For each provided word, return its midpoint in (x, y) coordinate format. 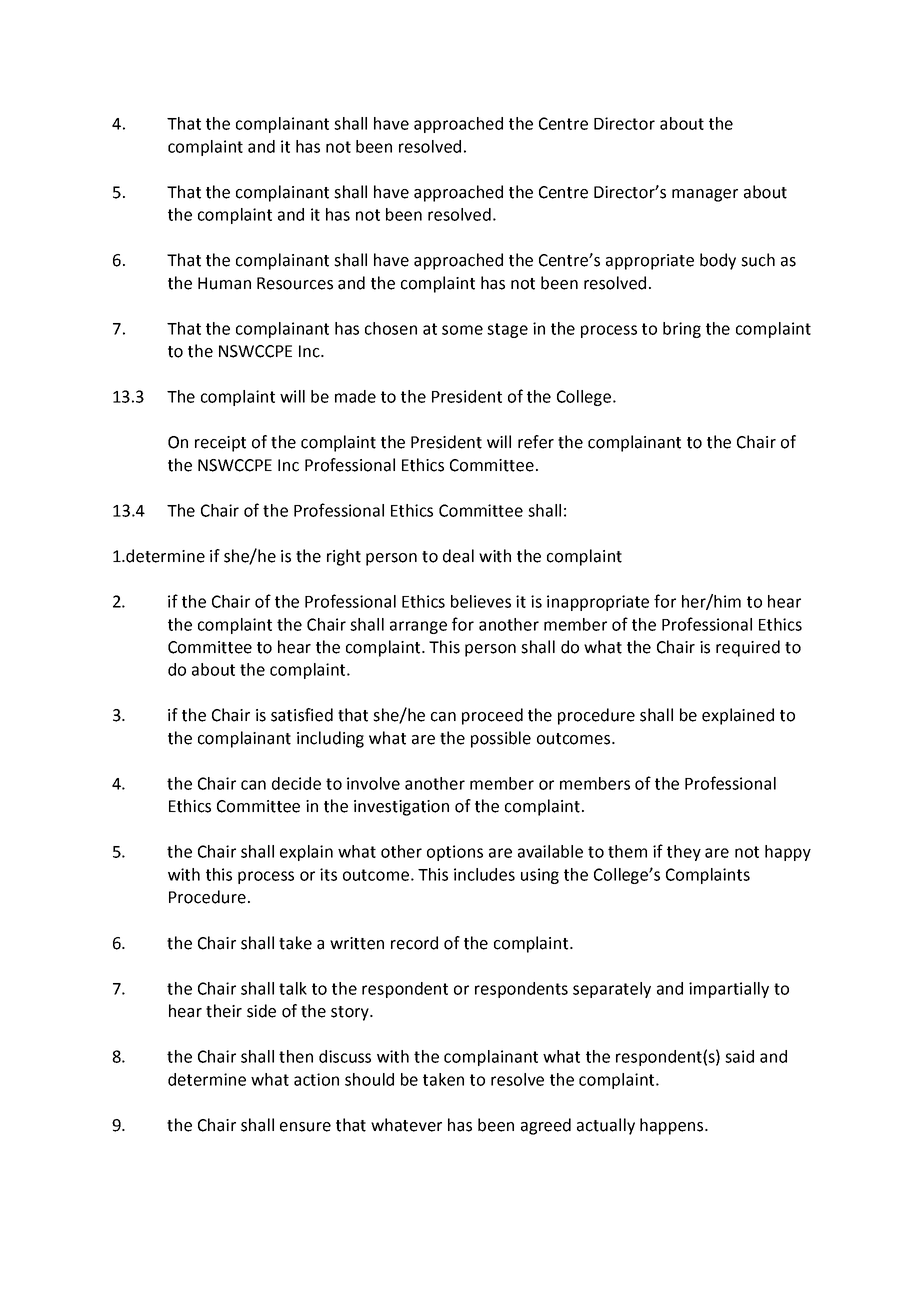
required (748, 648)
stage (507, 330)
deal (458, 556)
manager (705, 195)
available (550, 851)
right (344, 557)
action (316, 1079)
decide (296, 783)
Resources (295, 283)
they (684, 853)
